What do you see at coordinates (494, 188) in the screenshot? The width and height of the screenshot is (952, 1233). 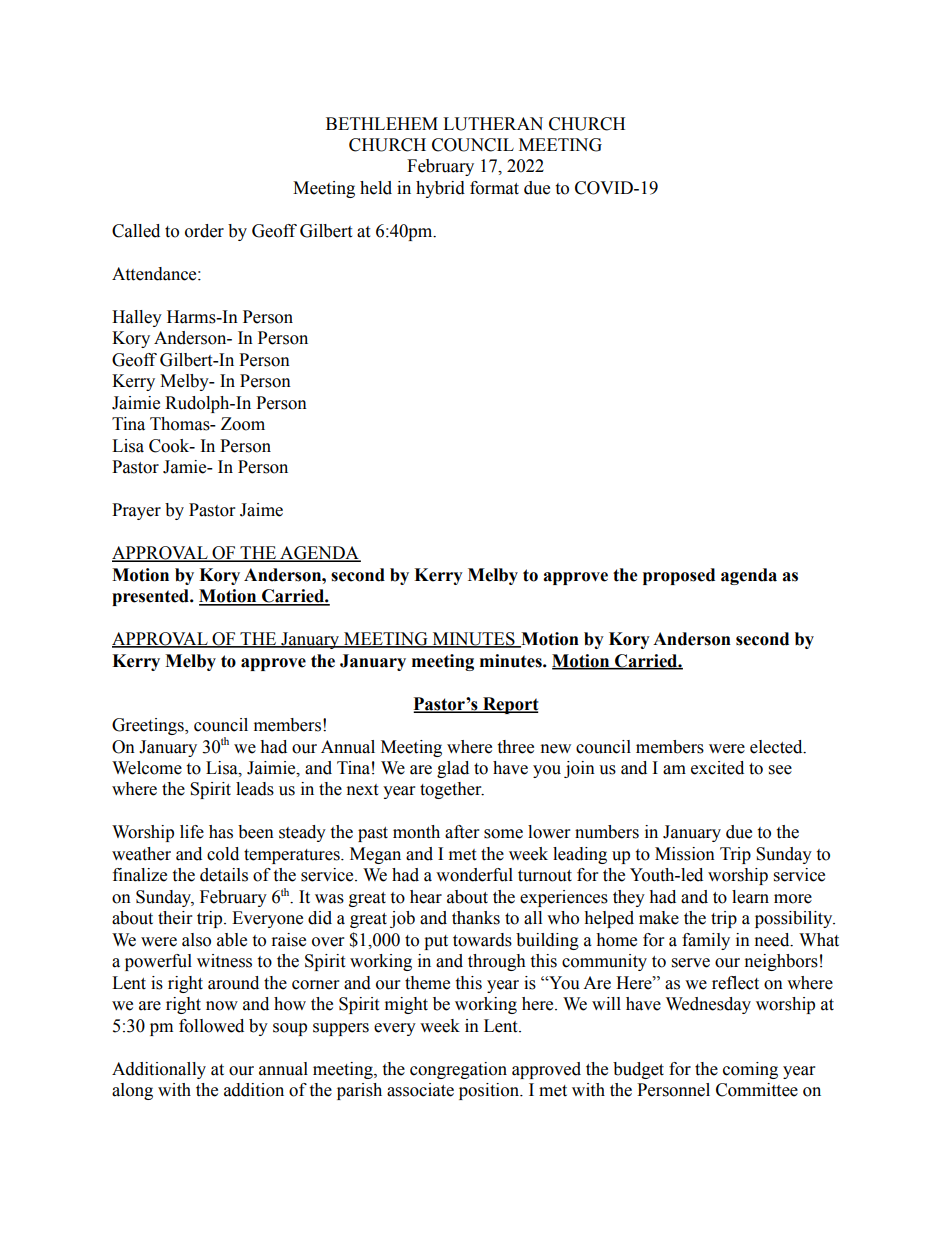 I see `format` at bounding box center [494, 188].
